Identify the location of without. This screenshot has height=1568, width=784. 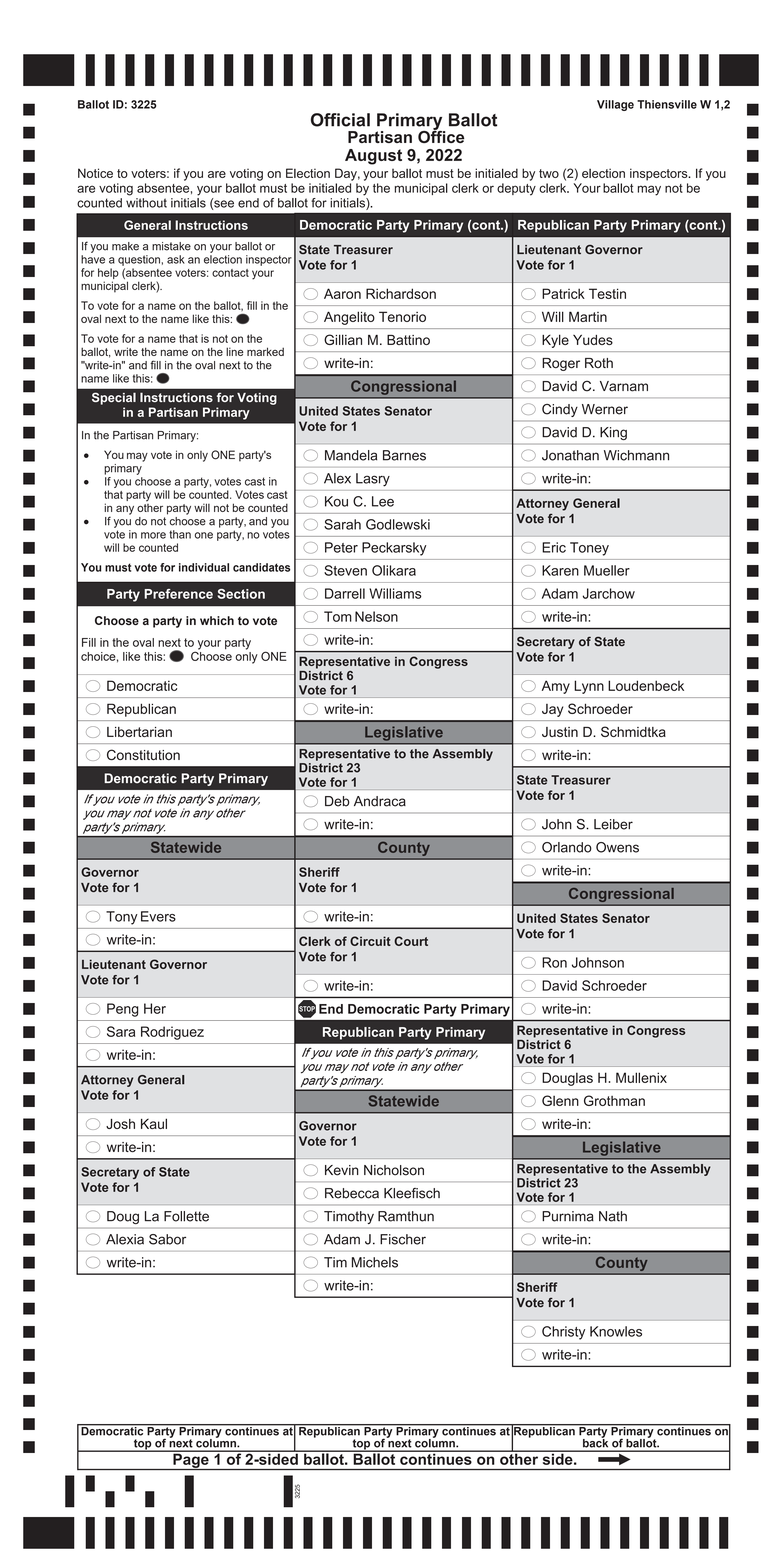
(146, 203).
